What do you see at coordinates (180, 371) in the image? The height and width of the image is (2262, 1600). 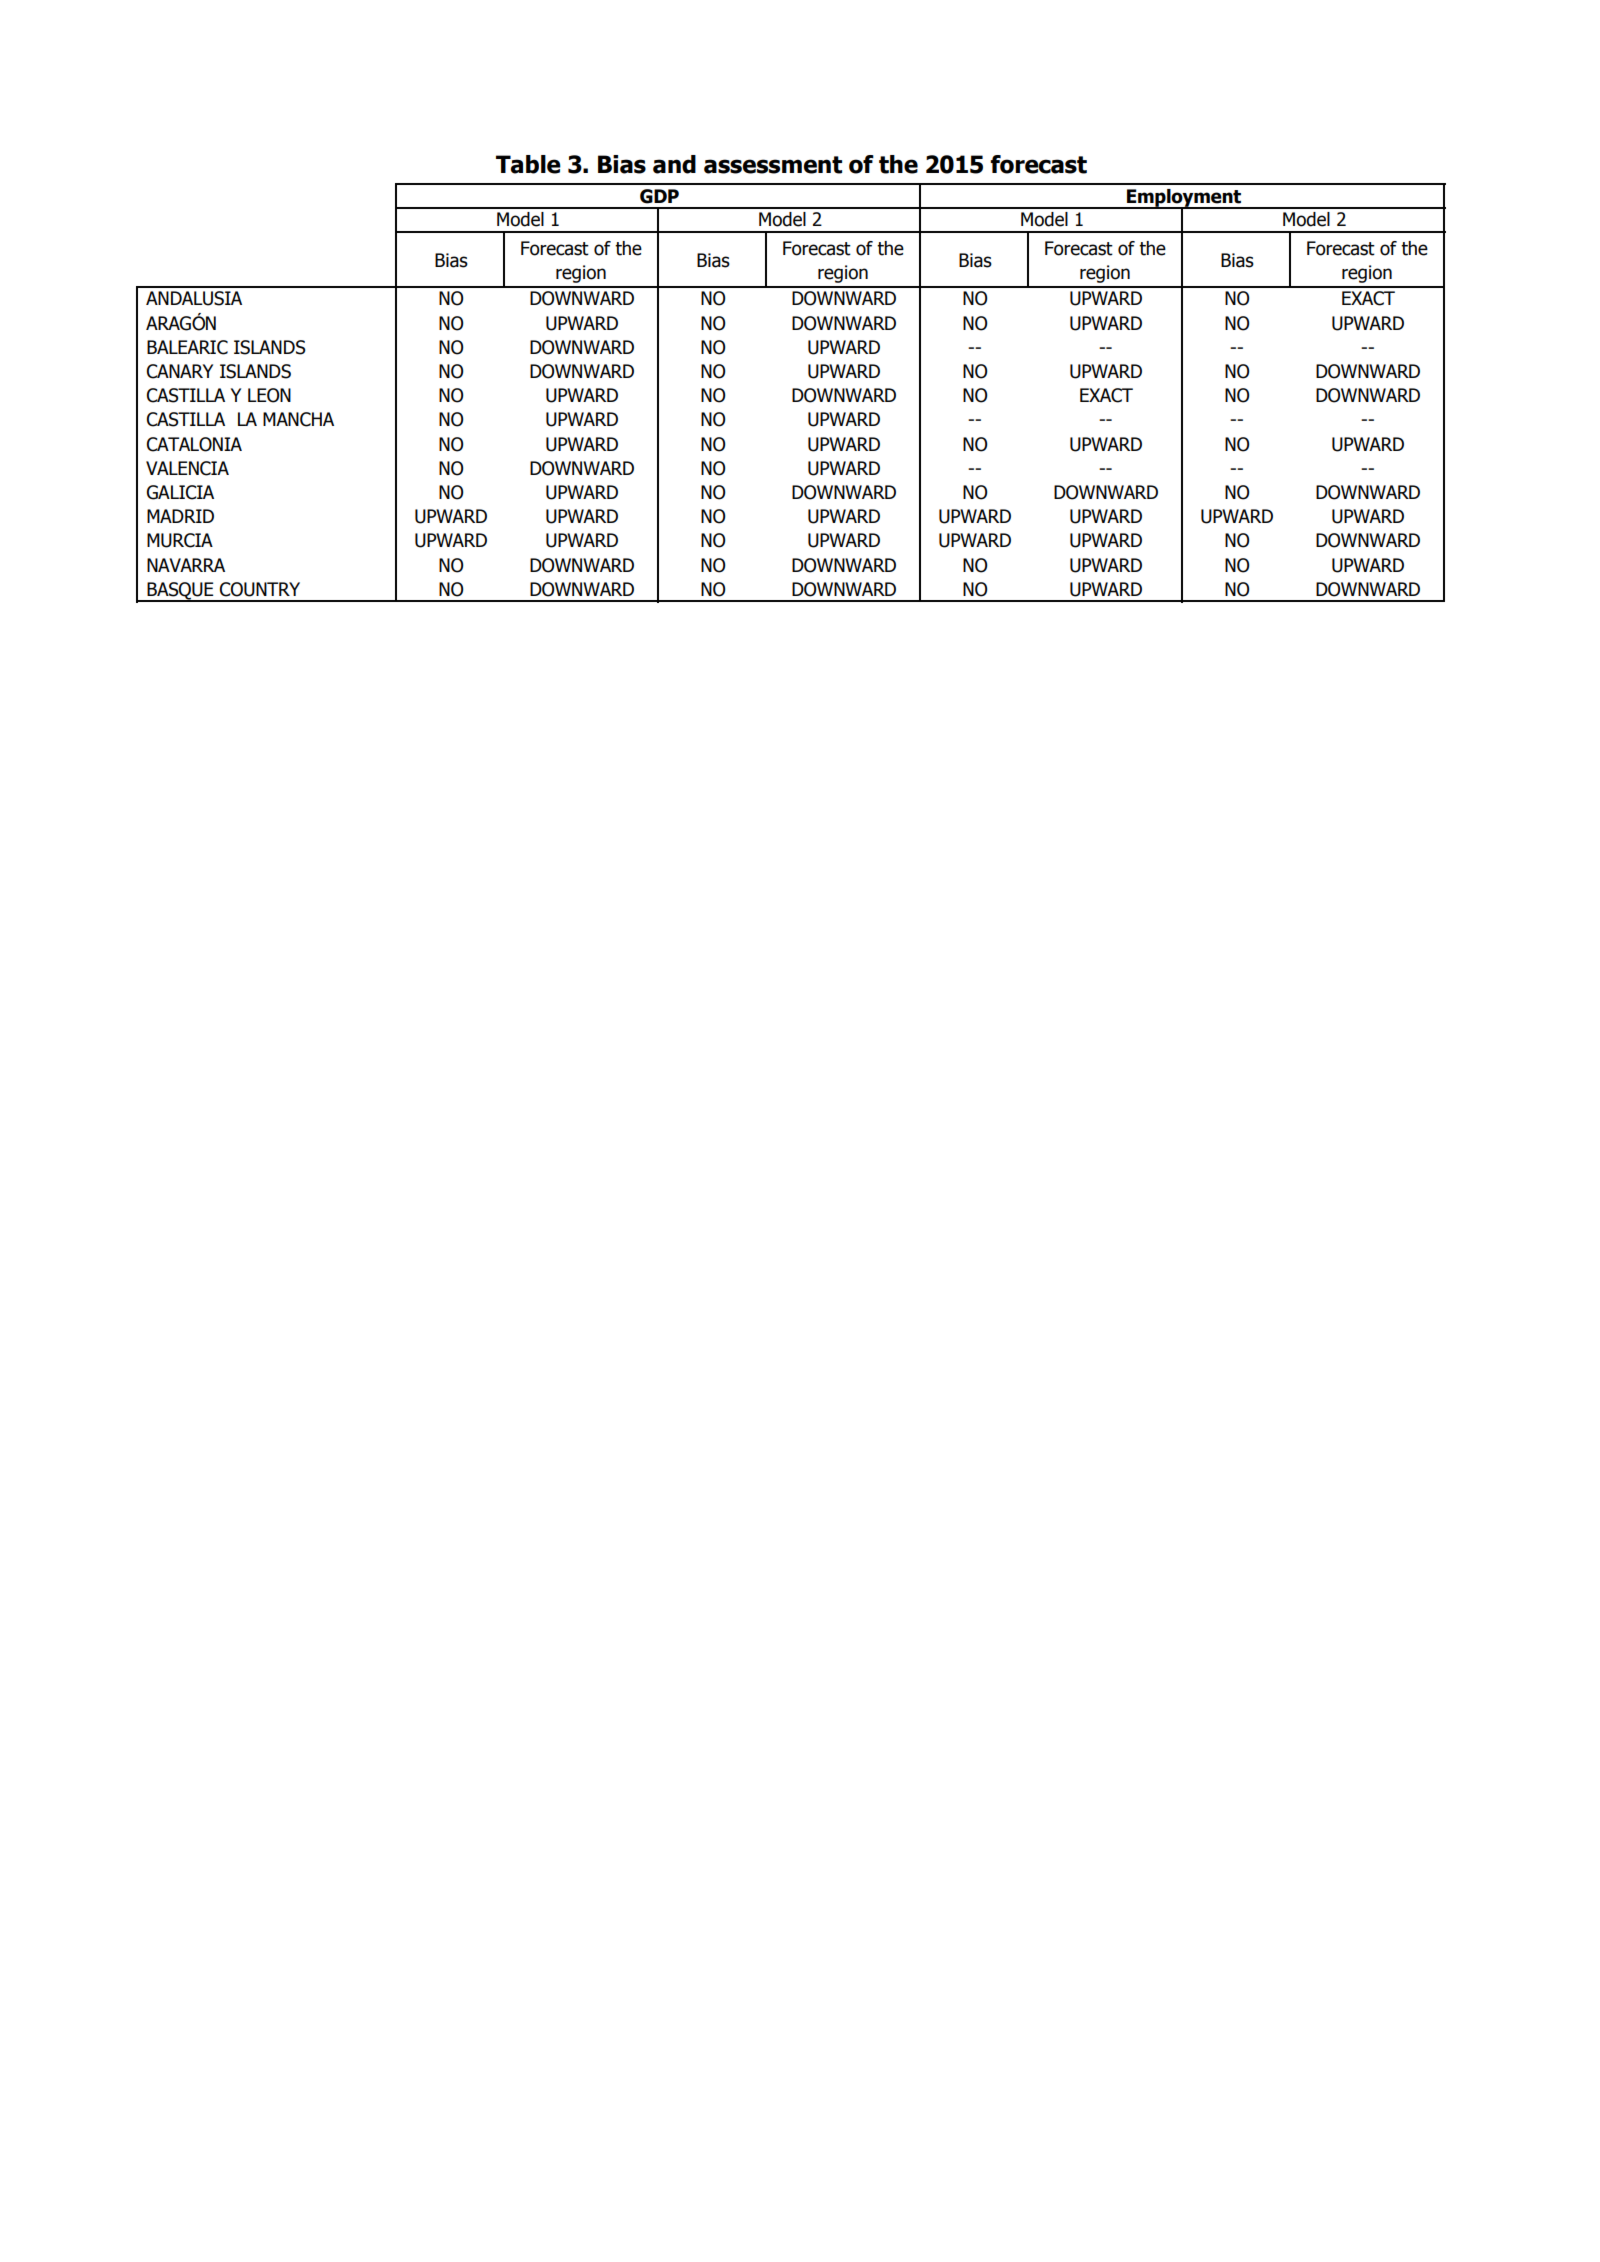 I see `CANARY` at bounding box center [180, 371].
